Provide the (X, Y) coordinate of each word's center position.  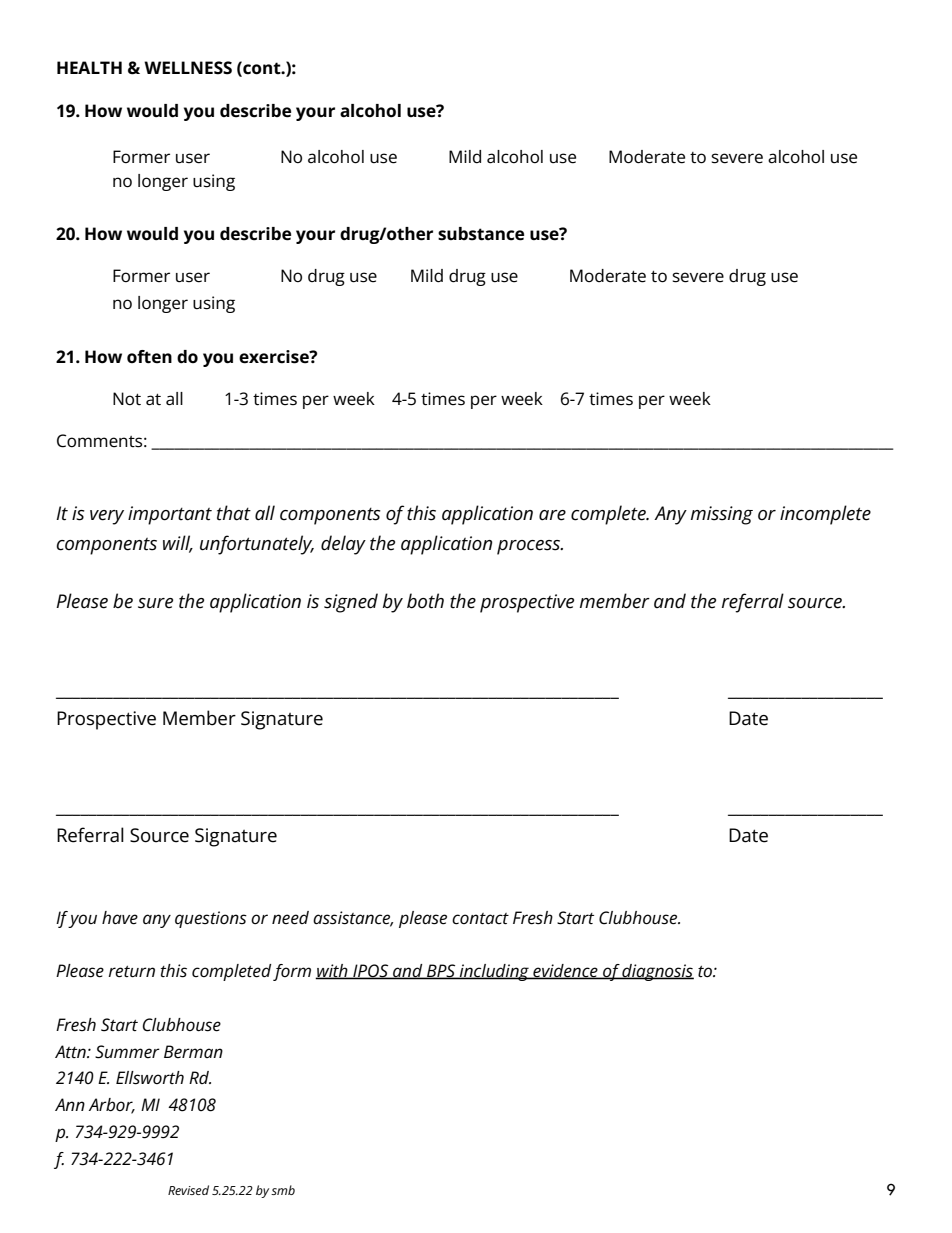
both (425, 601)
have (120, 918)
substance (481, 234)
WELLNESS (188, 68)
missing (722, 515)
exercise (275, 357)
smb (283, 1190)
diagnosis (657, 972)
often (149, 357)
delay (343, 545)
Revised (188, 1190)
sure (155, 603)
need (290, 918)
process (530, 547)
